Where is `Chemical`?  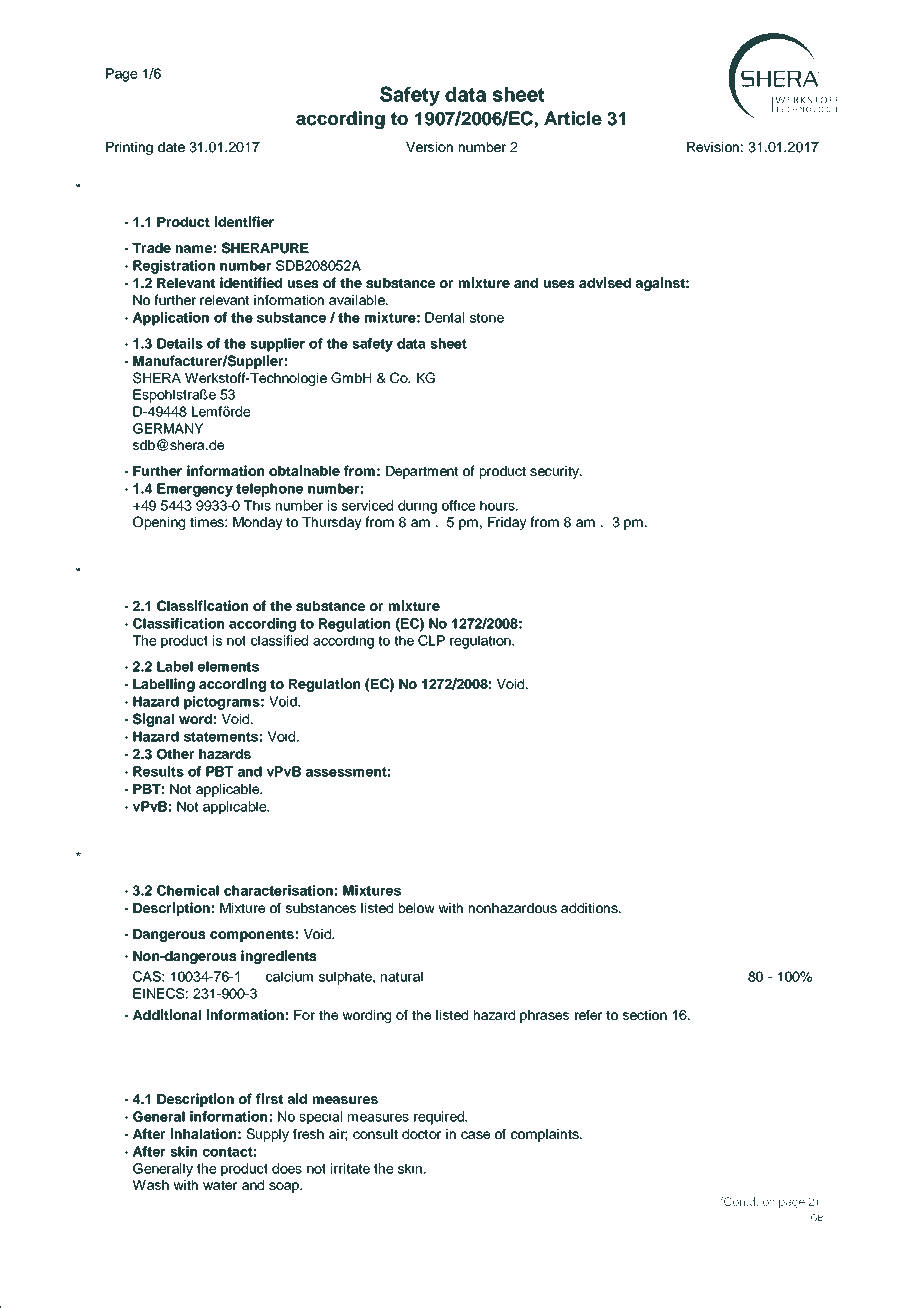 Chemical is located at coordinates (188, 890).
